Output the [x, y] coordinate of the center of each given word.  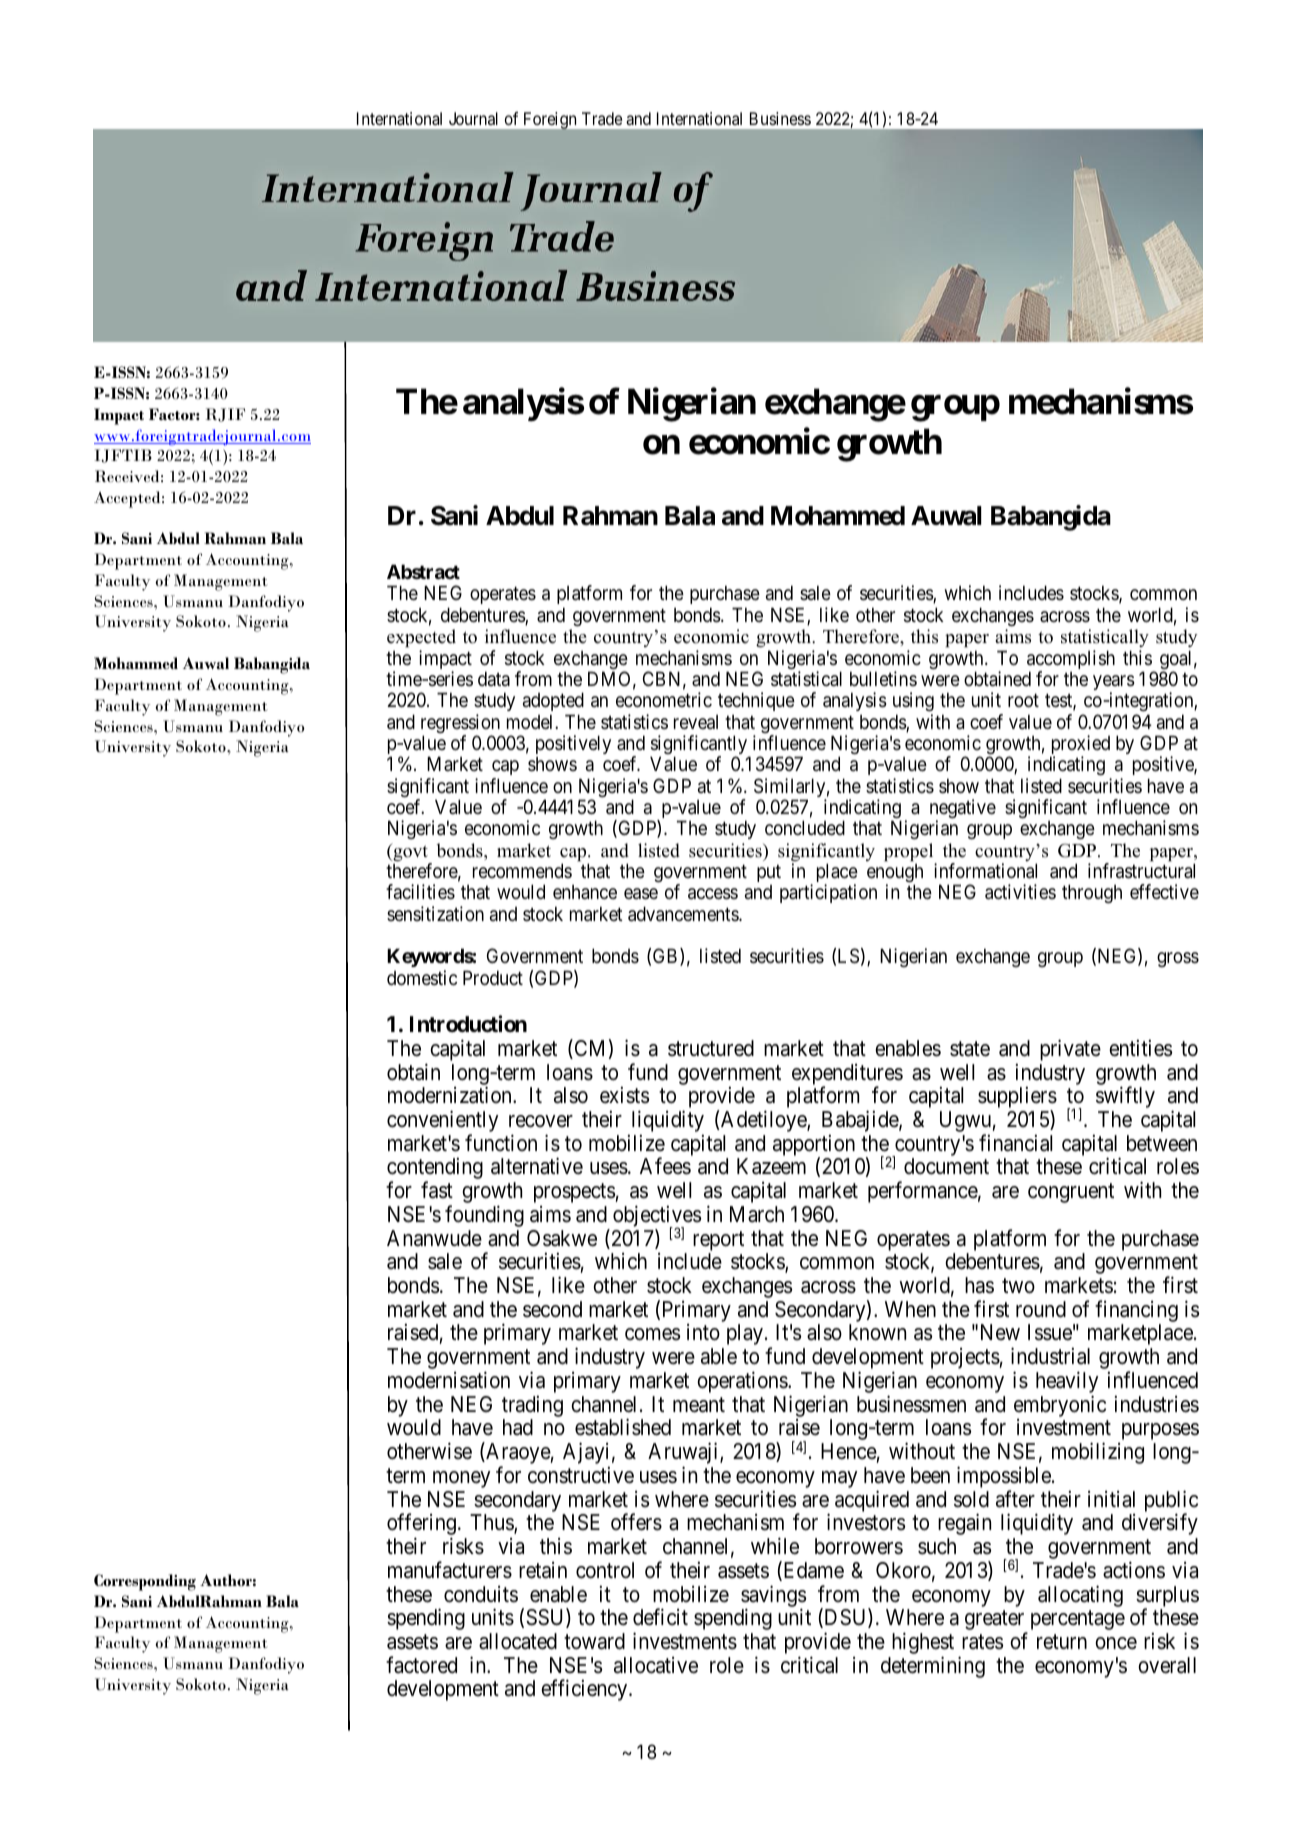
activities [1020, 892]
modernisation [449, 1380]
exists [624, 1095]
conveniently [442, 1122]
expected [421, 638]
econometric [664, 700]
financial [1015, 1143]
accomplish [1071, 661]
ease [641, 894]
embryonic [1060, 1406]
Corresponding [145, 1582]
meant [699, 1405]
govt [410, 853]
